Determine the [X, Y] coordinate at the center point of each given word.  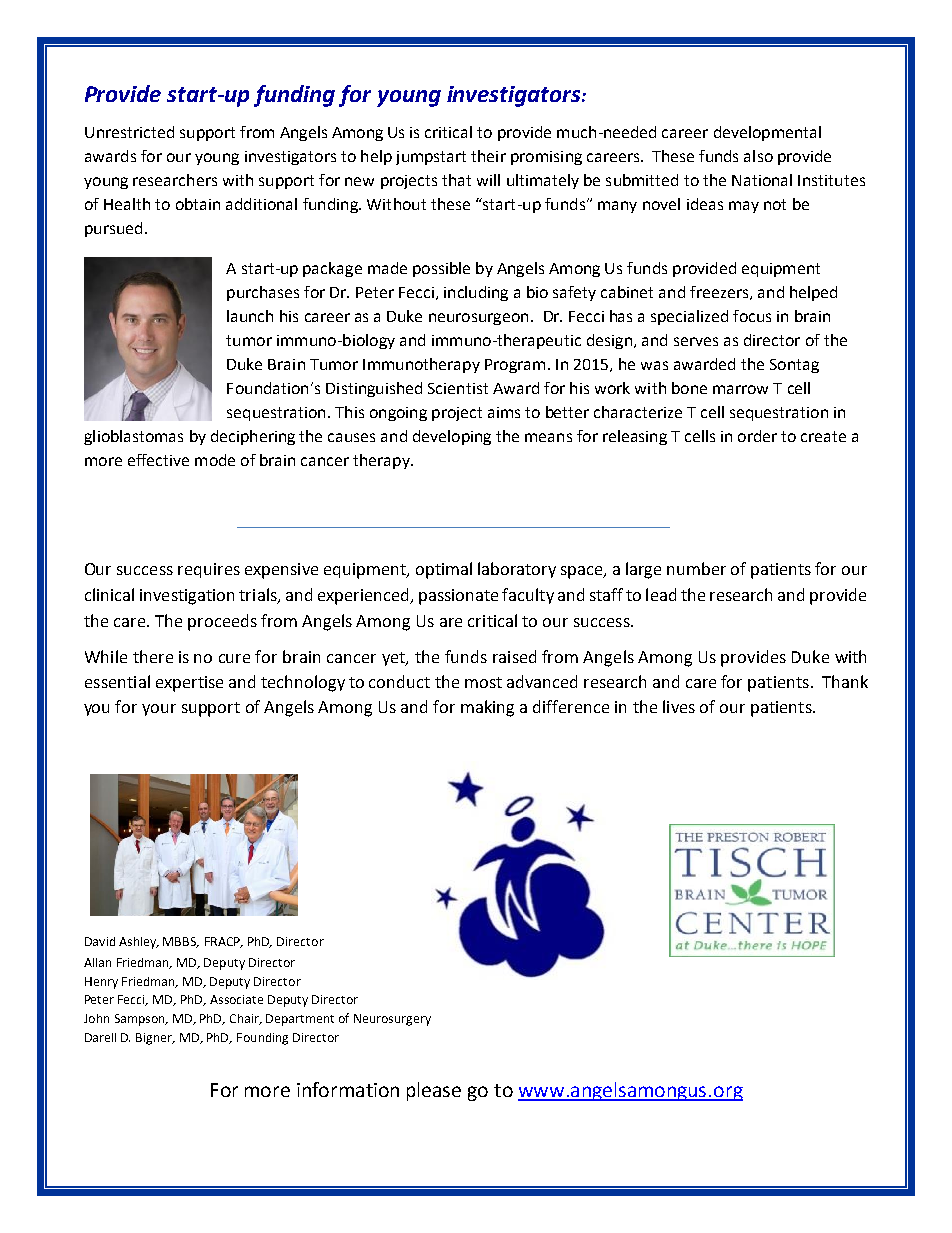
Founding [262, 1039]
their [488, 156]
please [434, 1091]
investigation [187, 597]
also [758, 156]
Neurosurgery [392, 1020]
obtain [198, 204]
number [696, 568]
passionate [458, 597]
